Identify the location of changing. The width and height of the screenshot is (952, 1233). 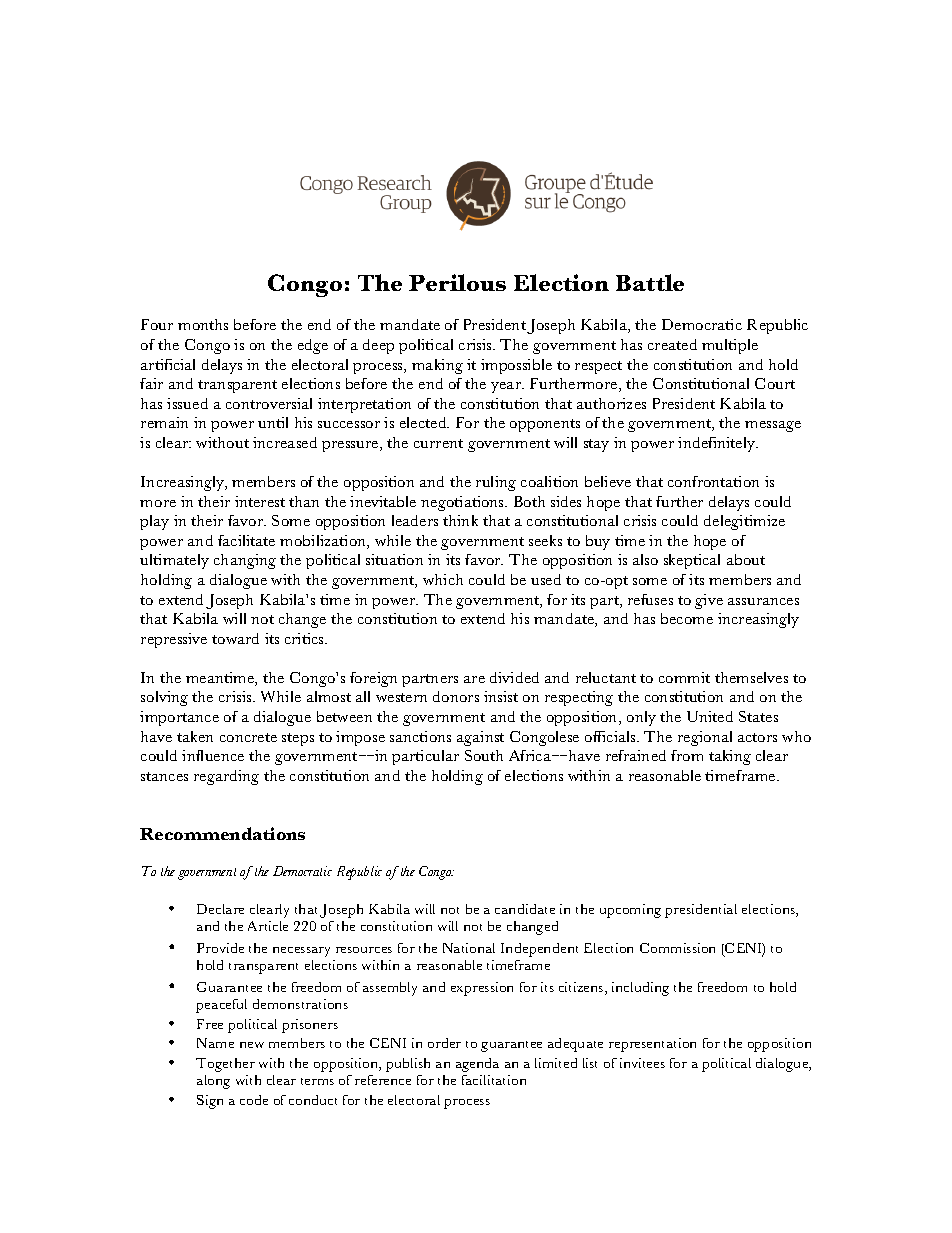
(245, 561).
